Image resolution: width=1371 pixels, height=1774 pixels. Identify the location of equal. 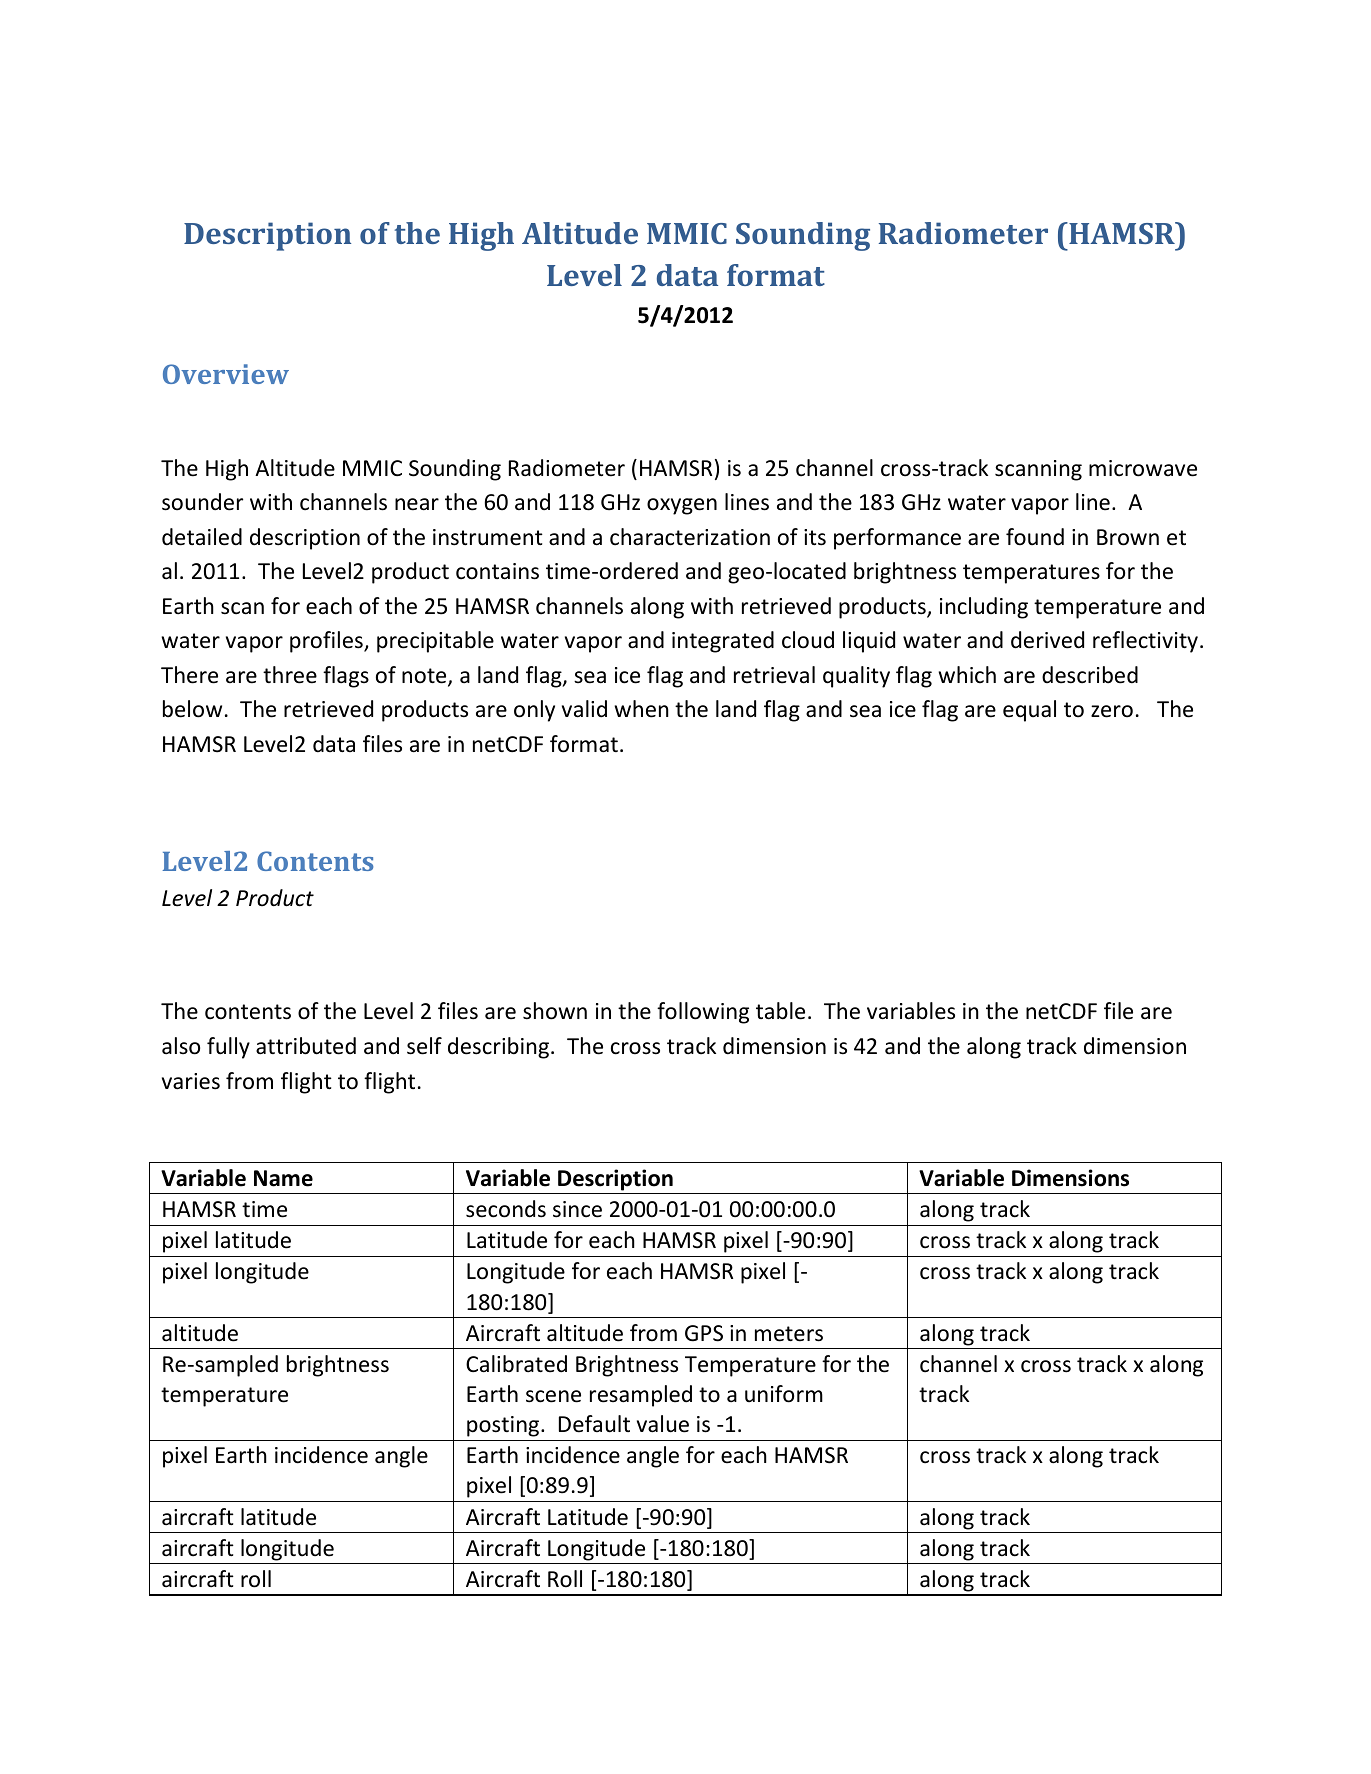
(1029, 711).
